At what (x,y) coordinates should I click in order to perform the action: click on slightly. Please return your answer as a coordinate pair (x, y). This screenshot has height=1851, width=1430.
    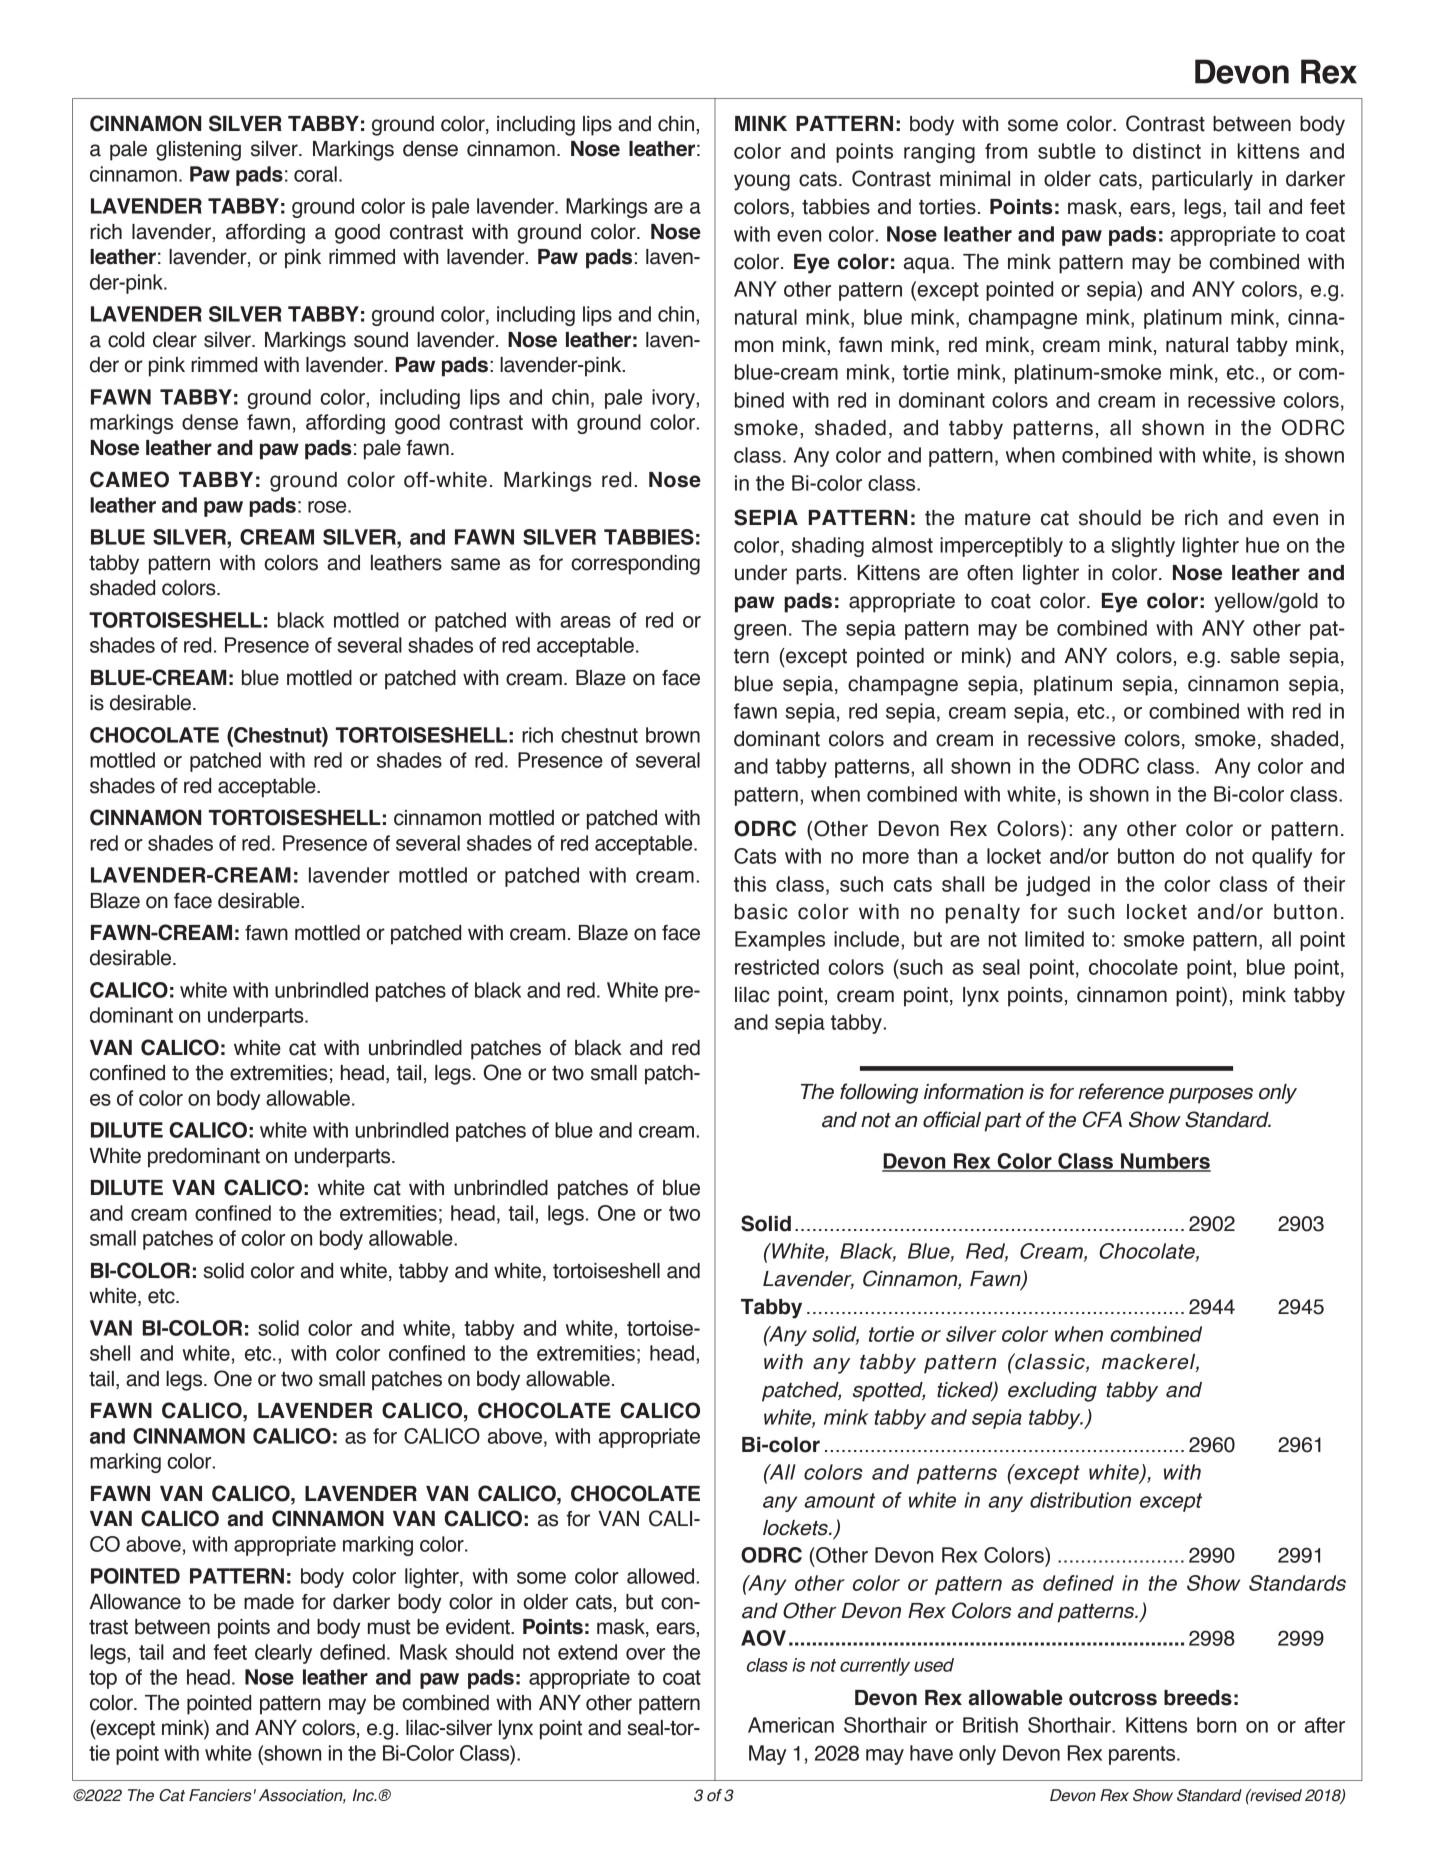
    Looking at the image, I should click on (1143, 547).
